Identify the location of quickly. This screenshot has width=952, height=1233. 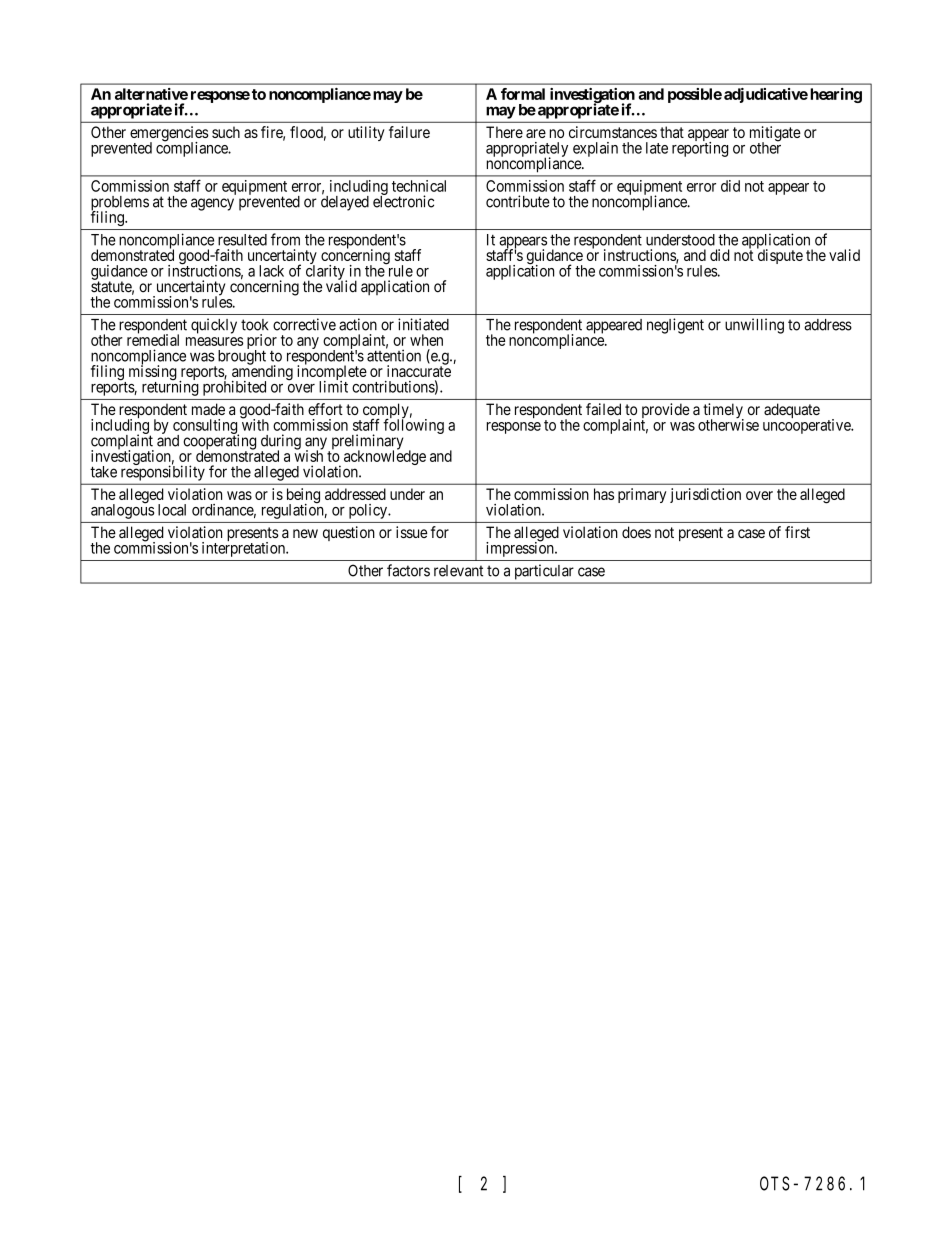
(214, 326).
